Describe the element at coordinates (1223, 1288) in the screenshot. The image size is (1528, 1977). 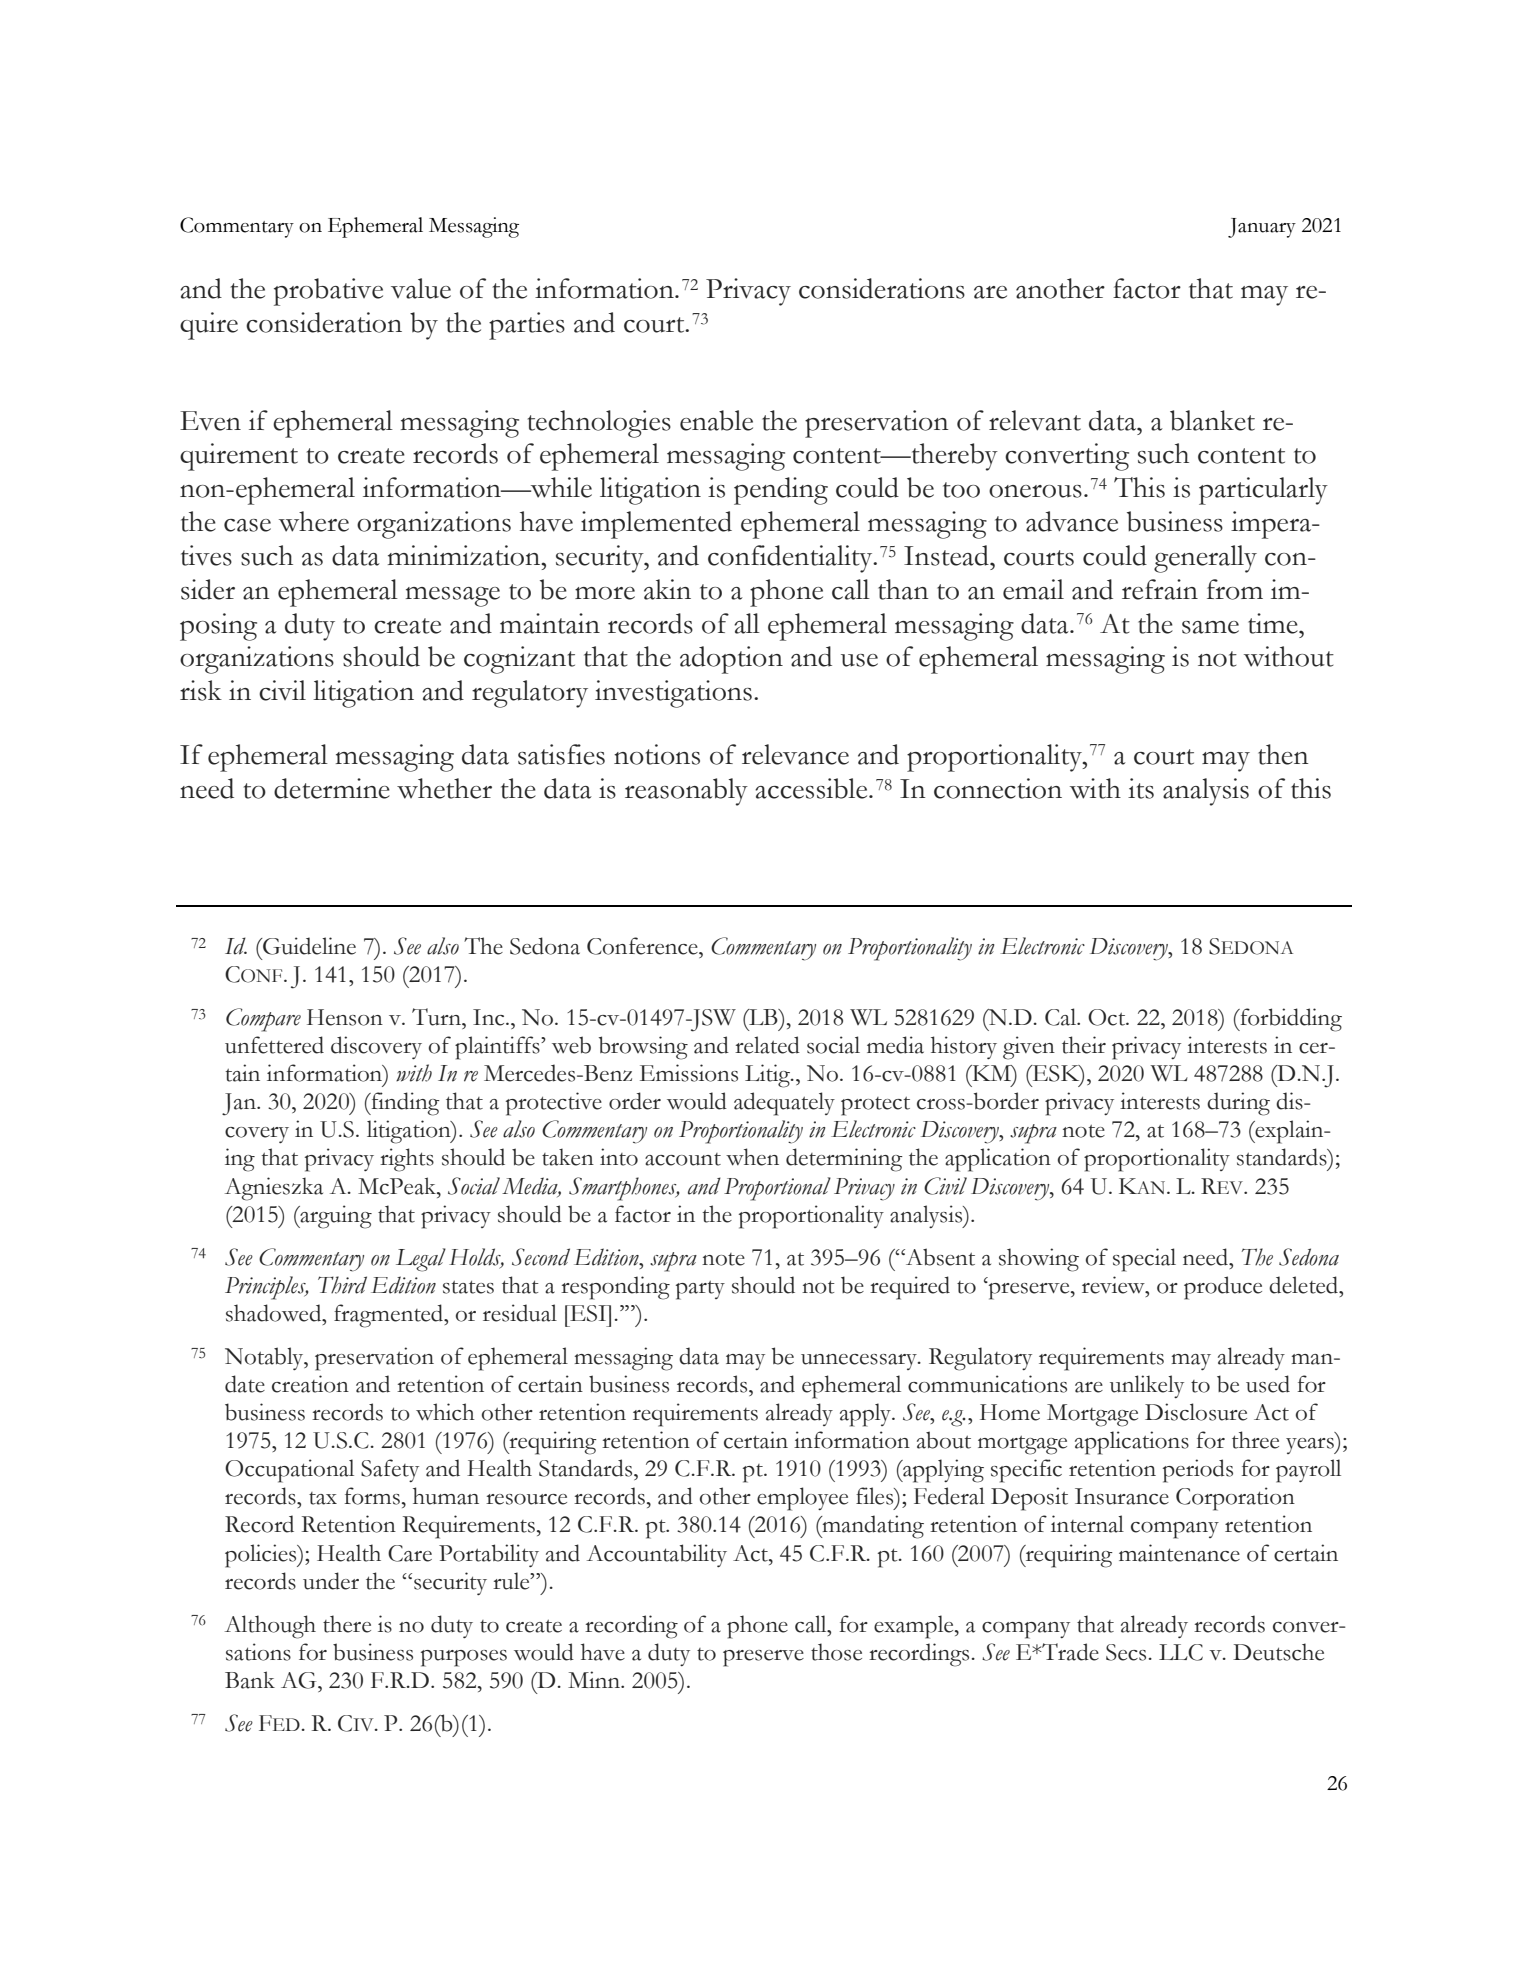
I see `produce` at that location.
